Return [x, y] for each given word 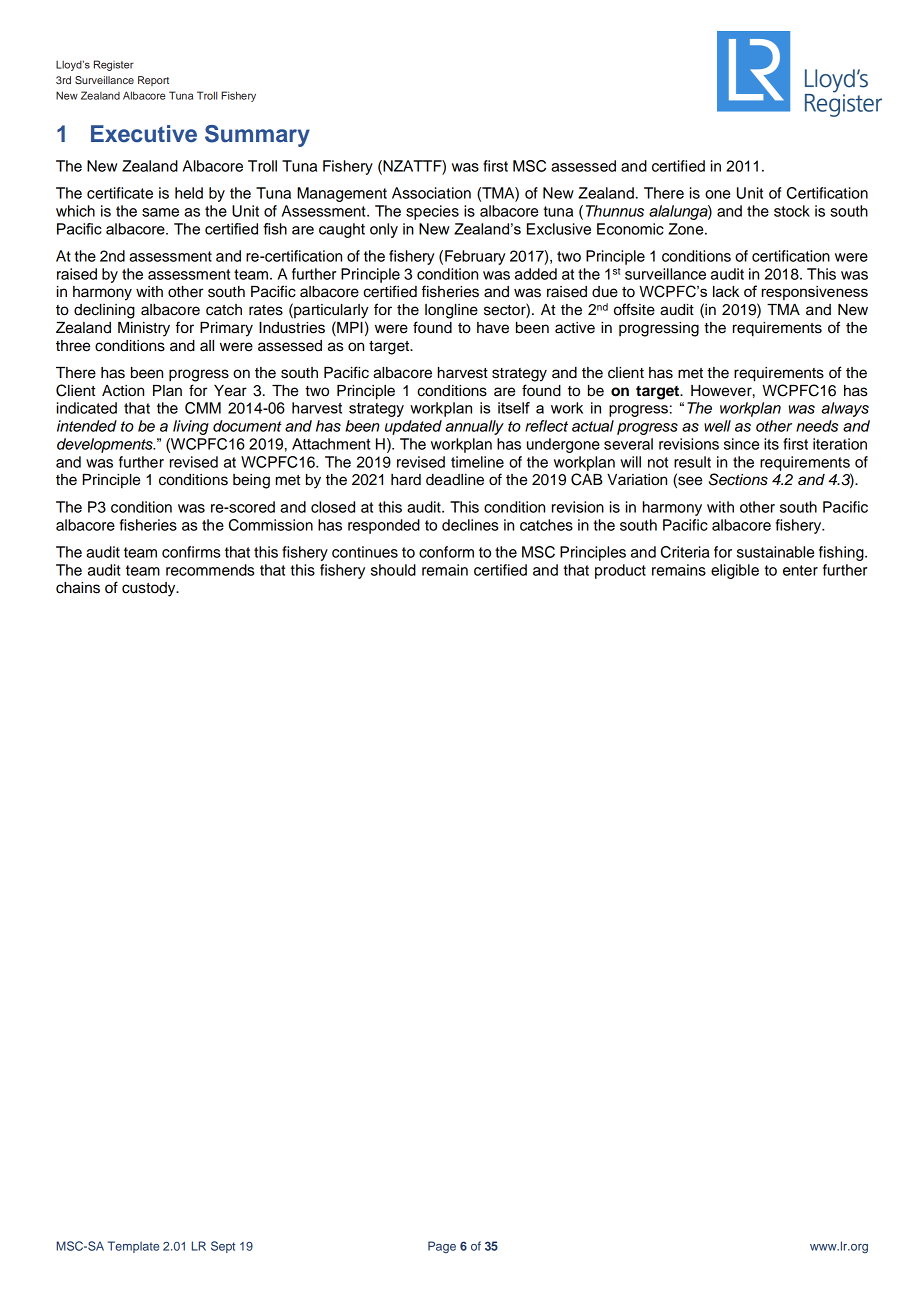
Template [133, 1247]
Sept [223, 1247]
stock [792, 211]
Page [442, 1247]
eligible [735, 571]
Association [431, 193]
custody [150, 589]
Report [153, 81]
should [393, 570]
